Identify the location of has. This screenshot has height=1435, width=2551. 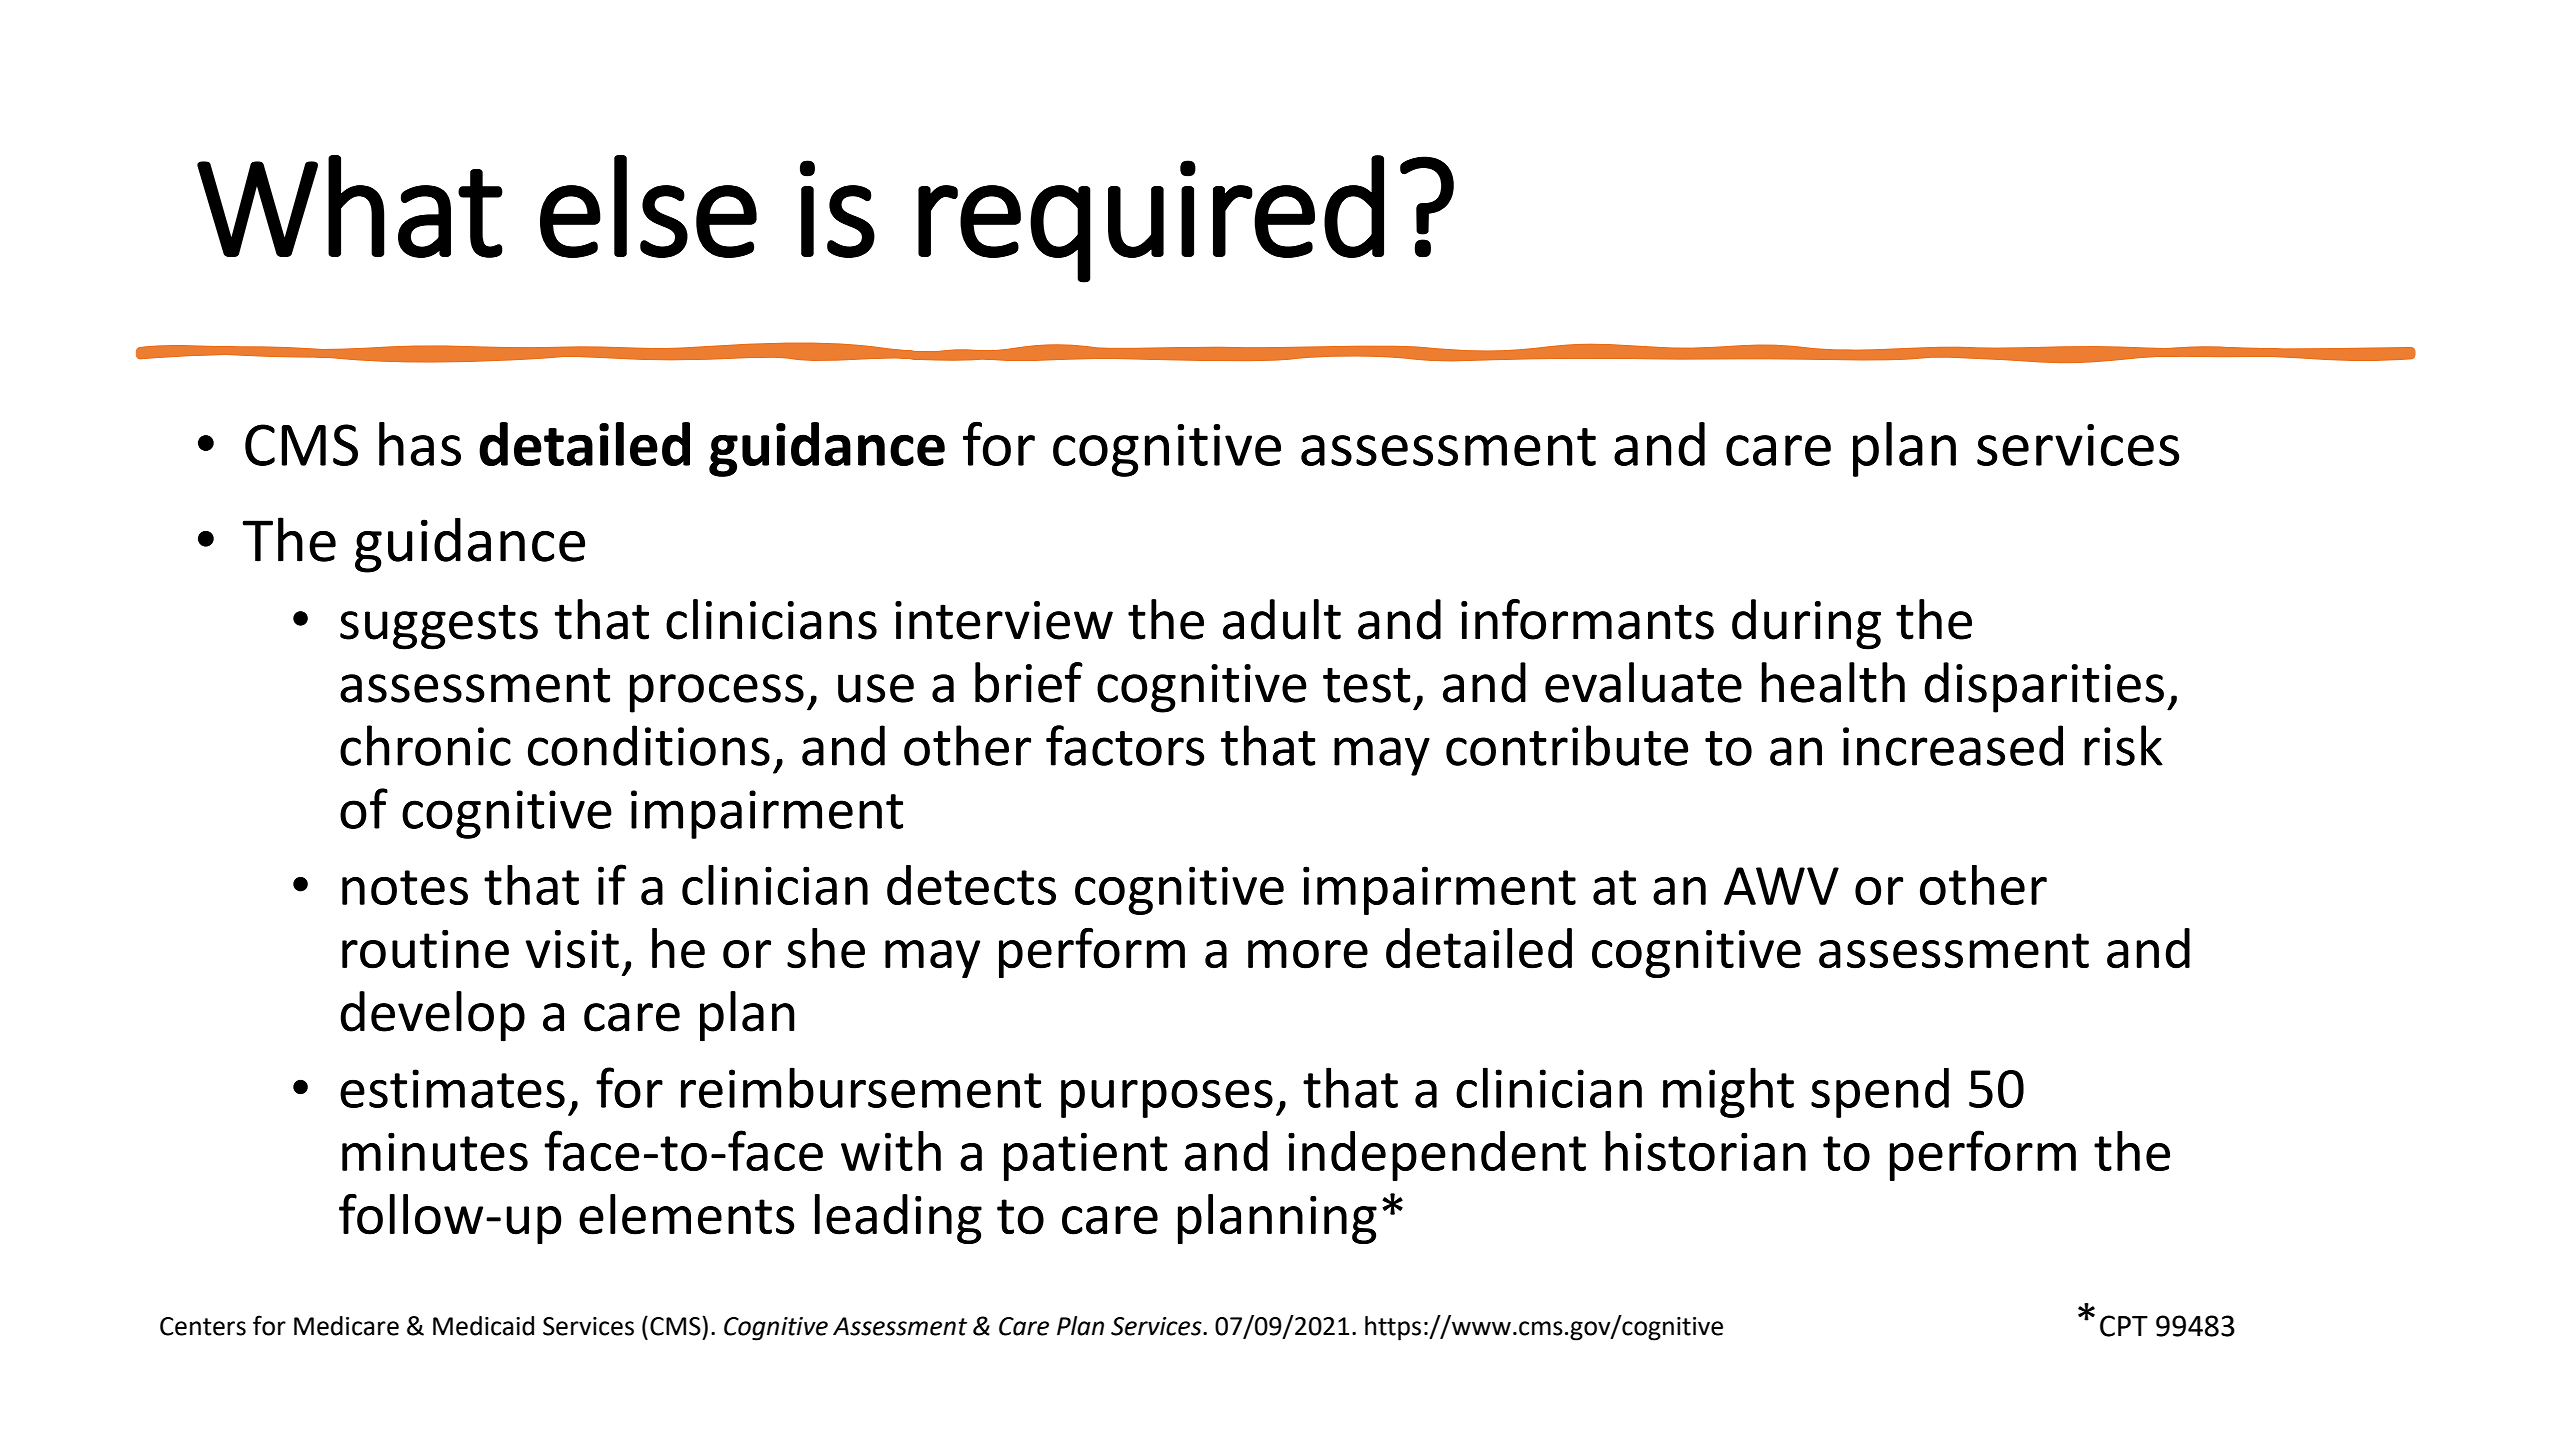
(420, 444).
